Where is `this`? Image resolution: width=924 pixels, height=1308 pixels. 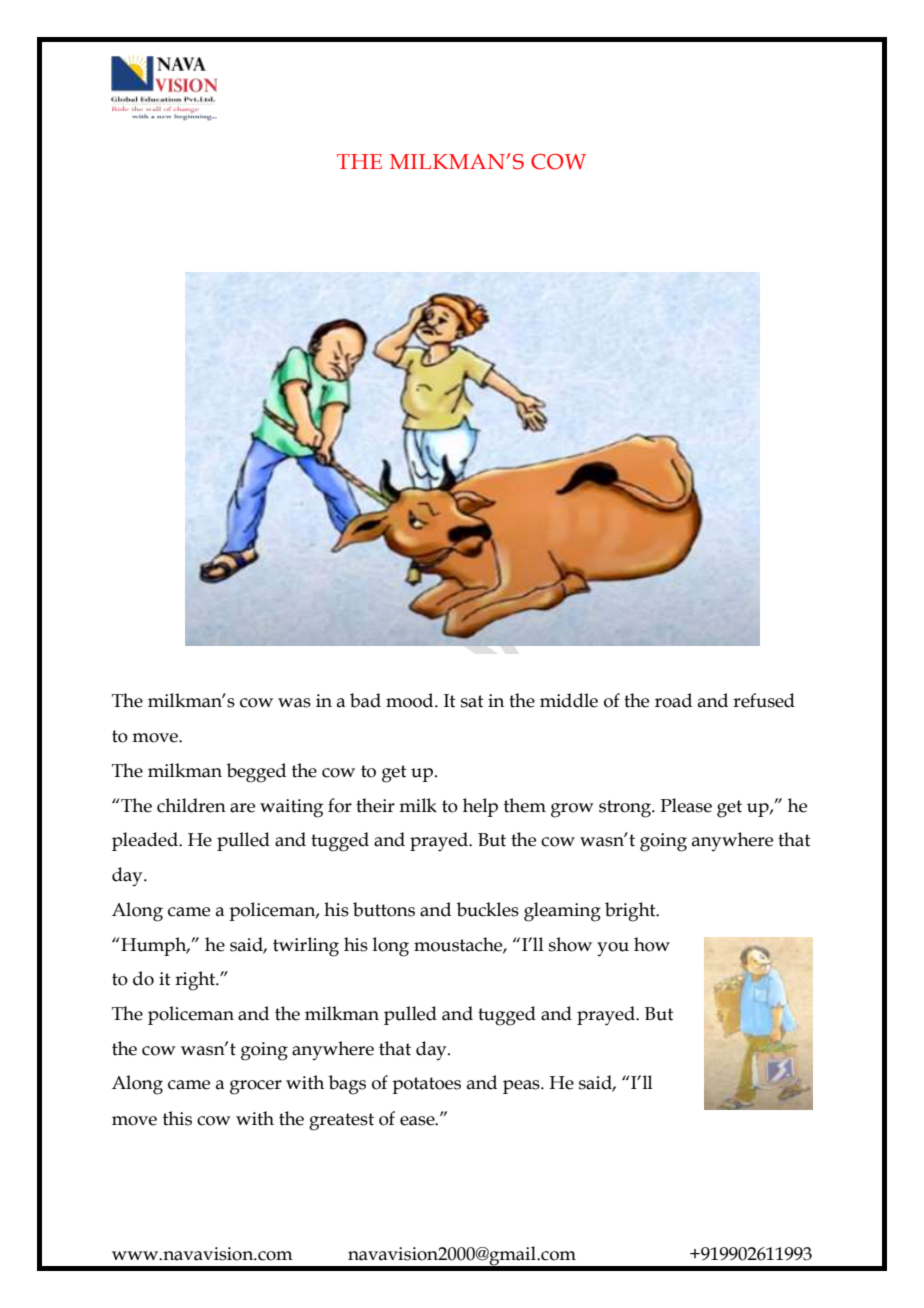 this is located at coordinates (177, 1118).
